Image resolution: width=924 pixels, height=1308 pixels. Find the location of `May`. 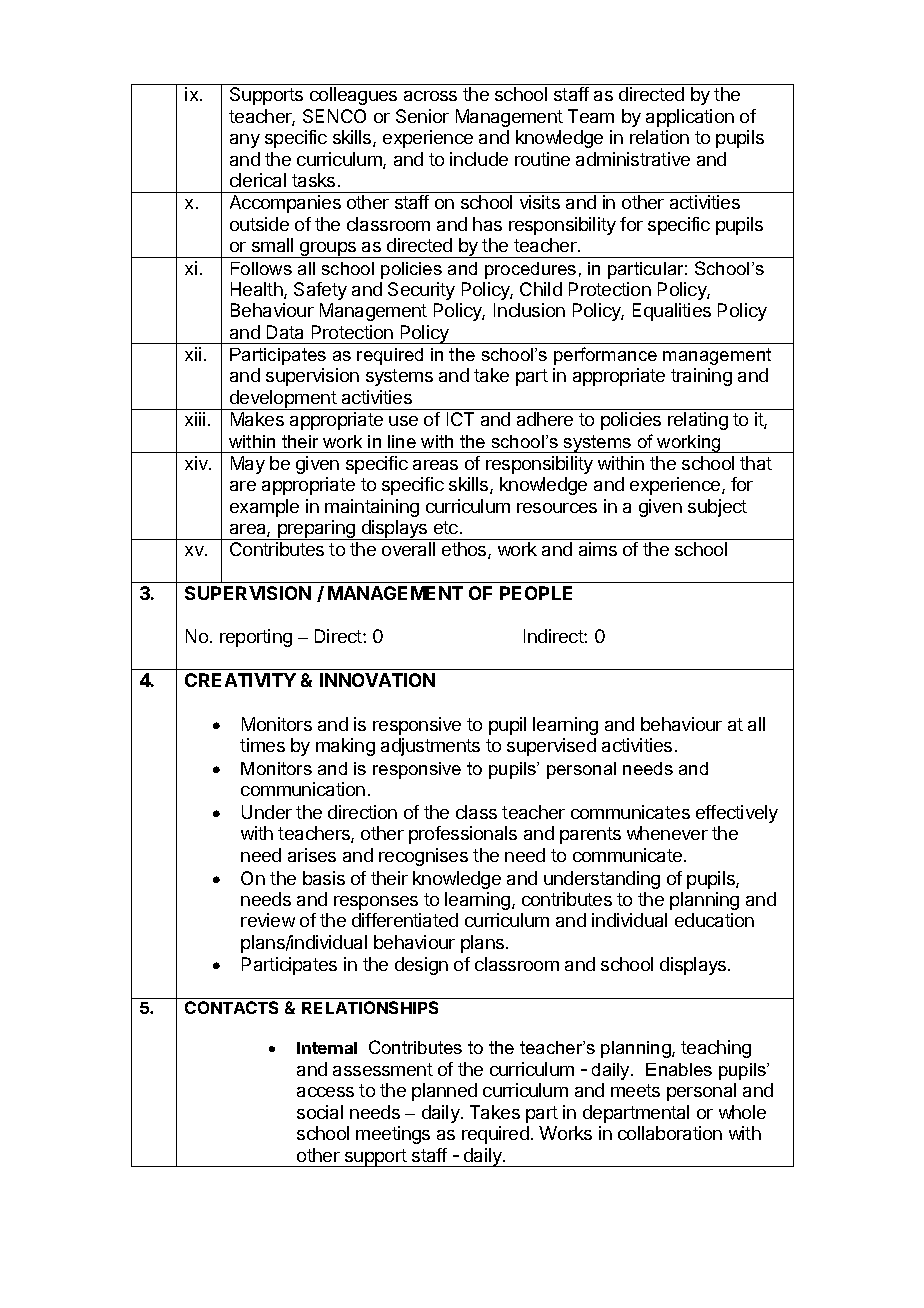

May is located at coordinates (248, 465).
